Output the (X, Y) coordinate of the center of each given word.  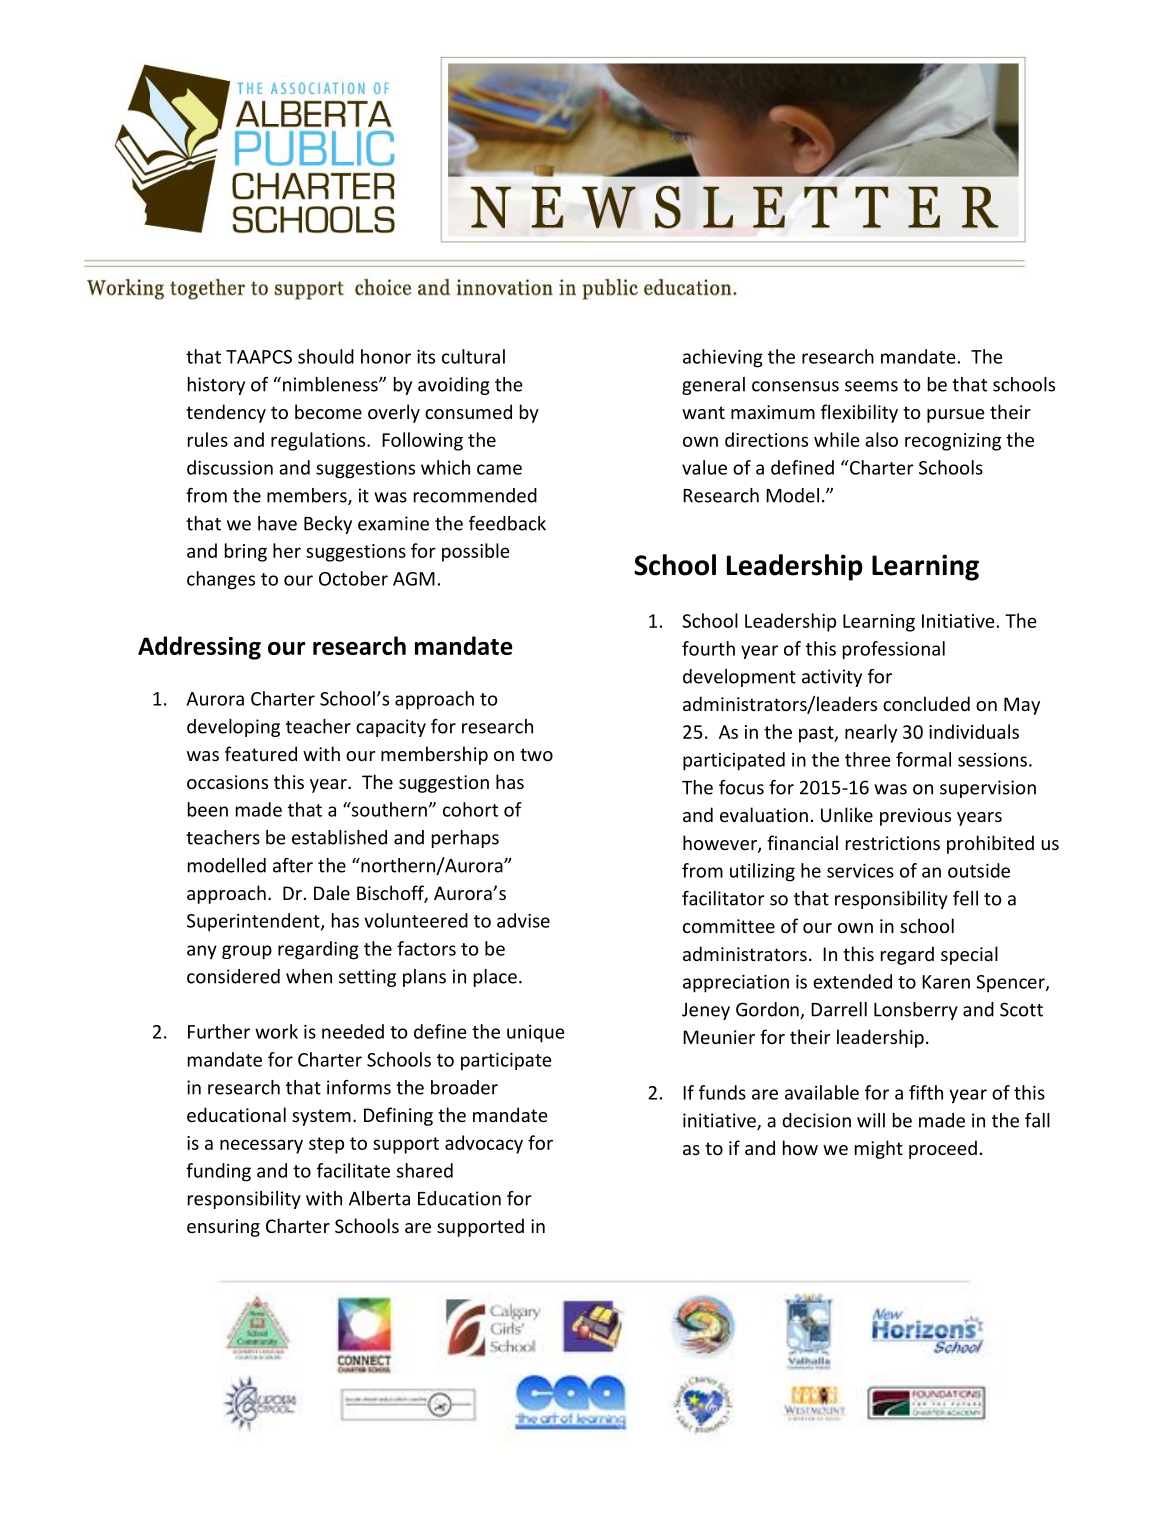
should (326, 356)
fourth (708, 648)
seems (871, 386)
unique (536, 1034)
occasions (227, 782)
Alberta (379, 1198)
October (353, 578)
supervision (988, 789)
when (309, 976)
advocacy (484, 1144)
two (536, 754)
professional (894, 650)
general (713, 386)
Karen (946, 982)
